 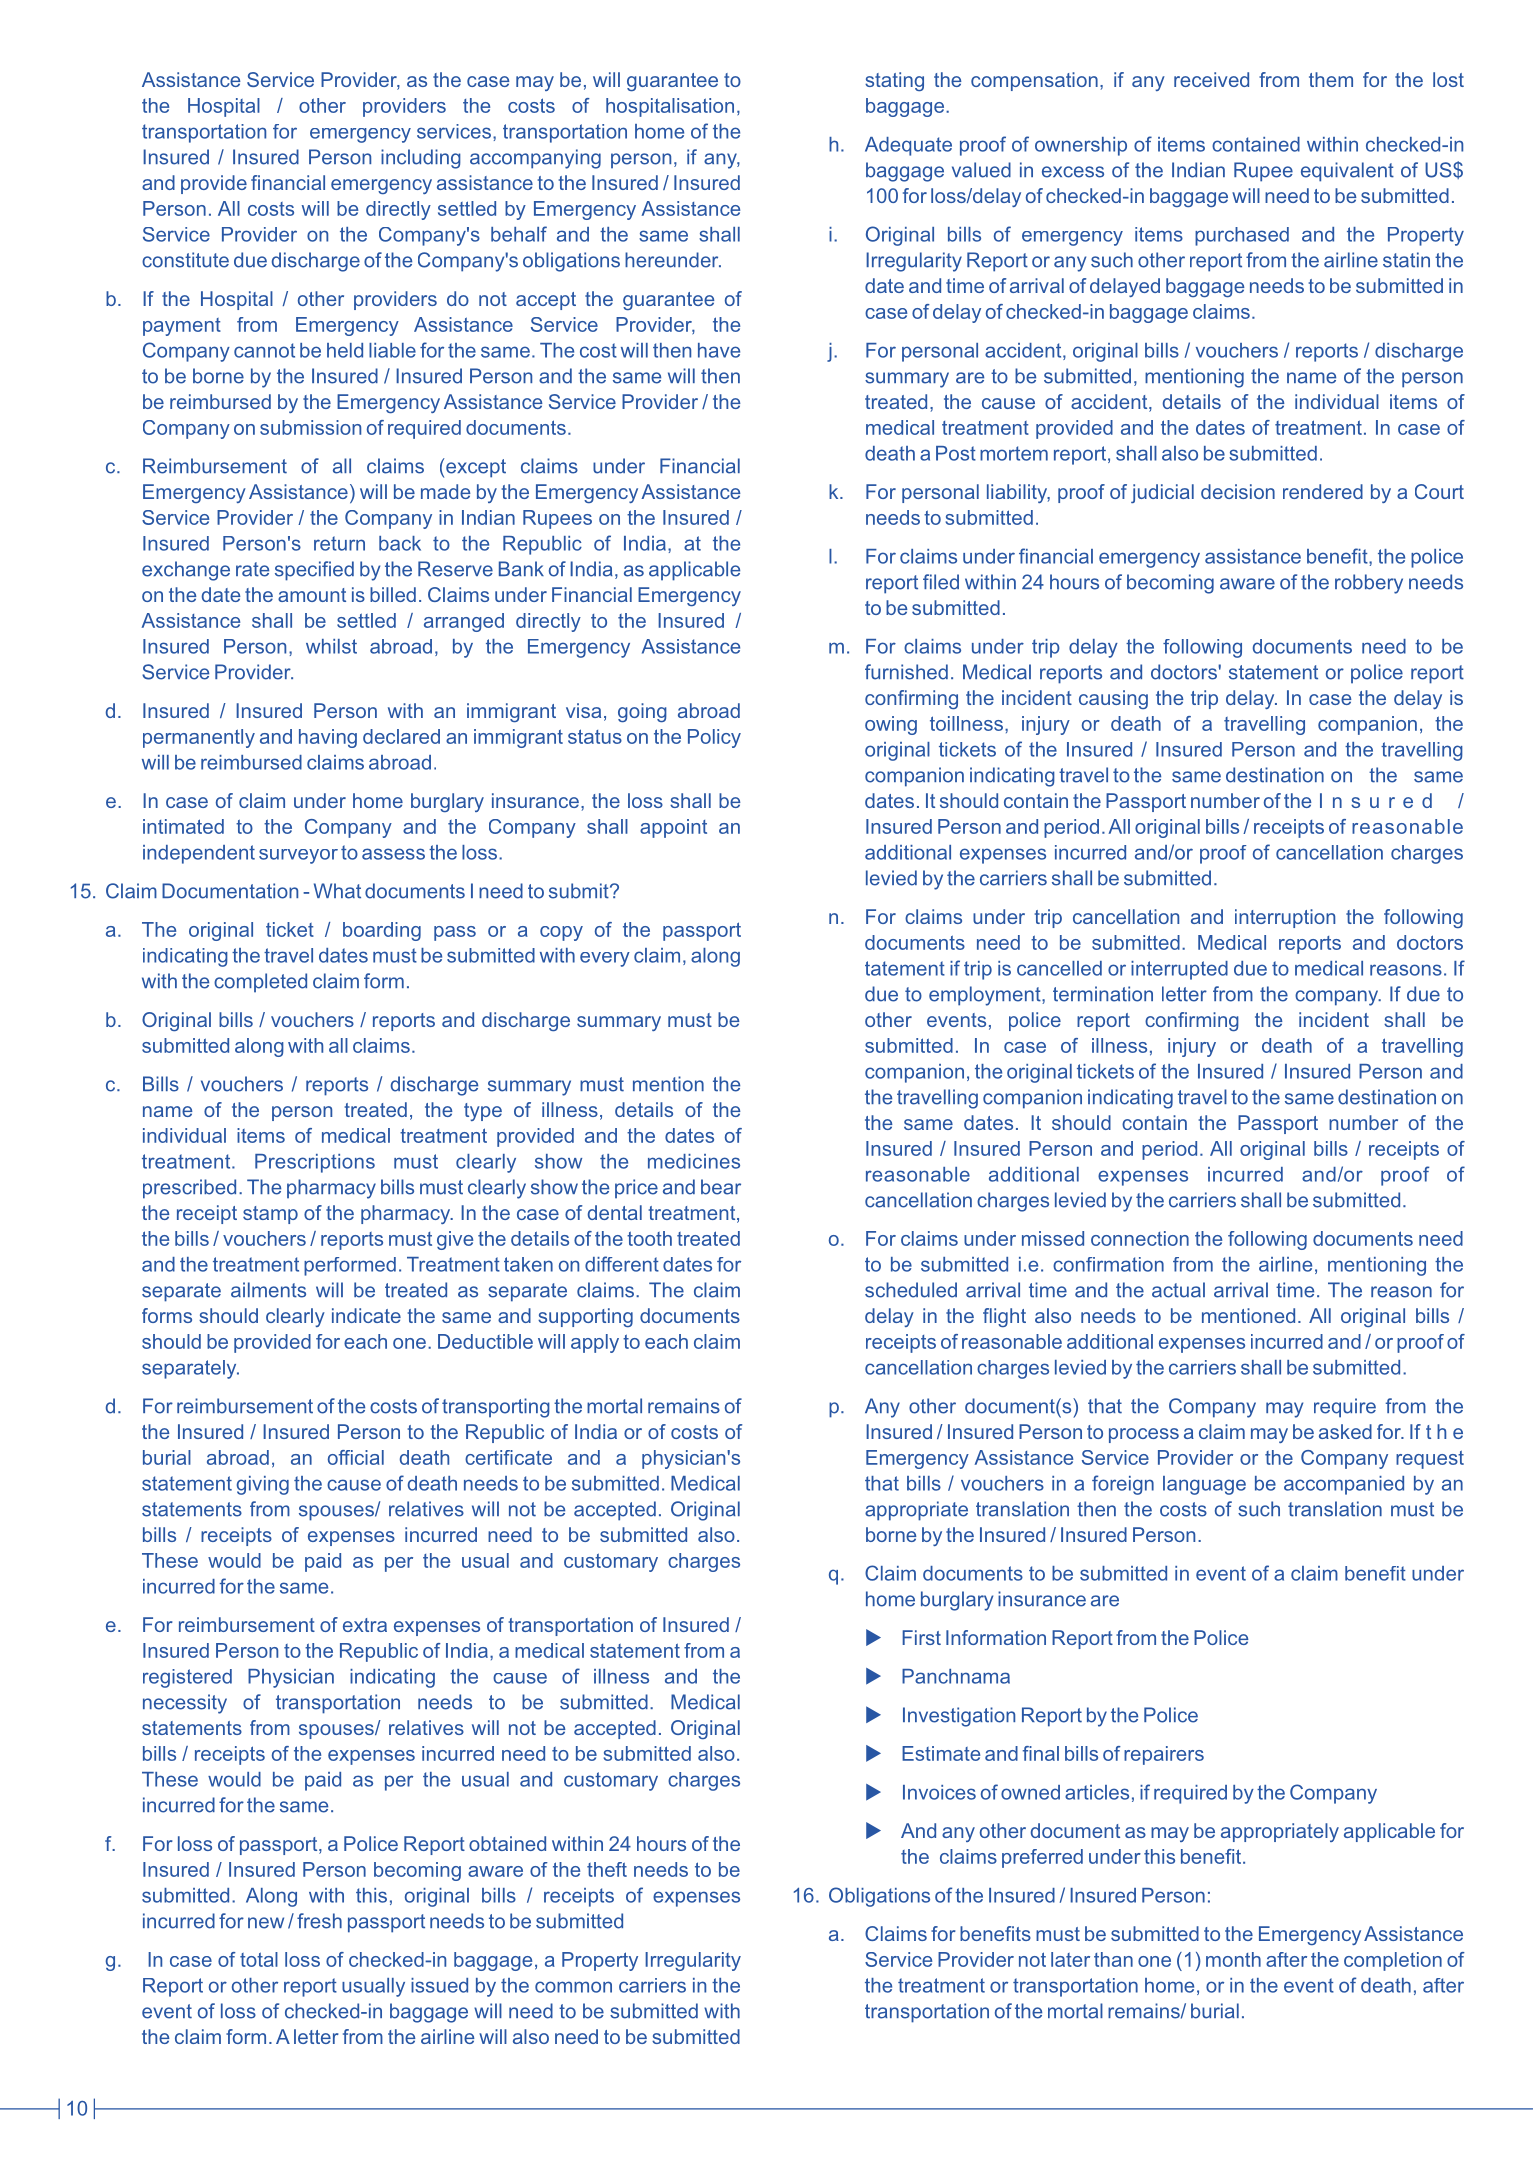 What do you see at coordinates (319, 1921) in the screenshot?
I see `fresh` at bounding box center [319, 1921].
